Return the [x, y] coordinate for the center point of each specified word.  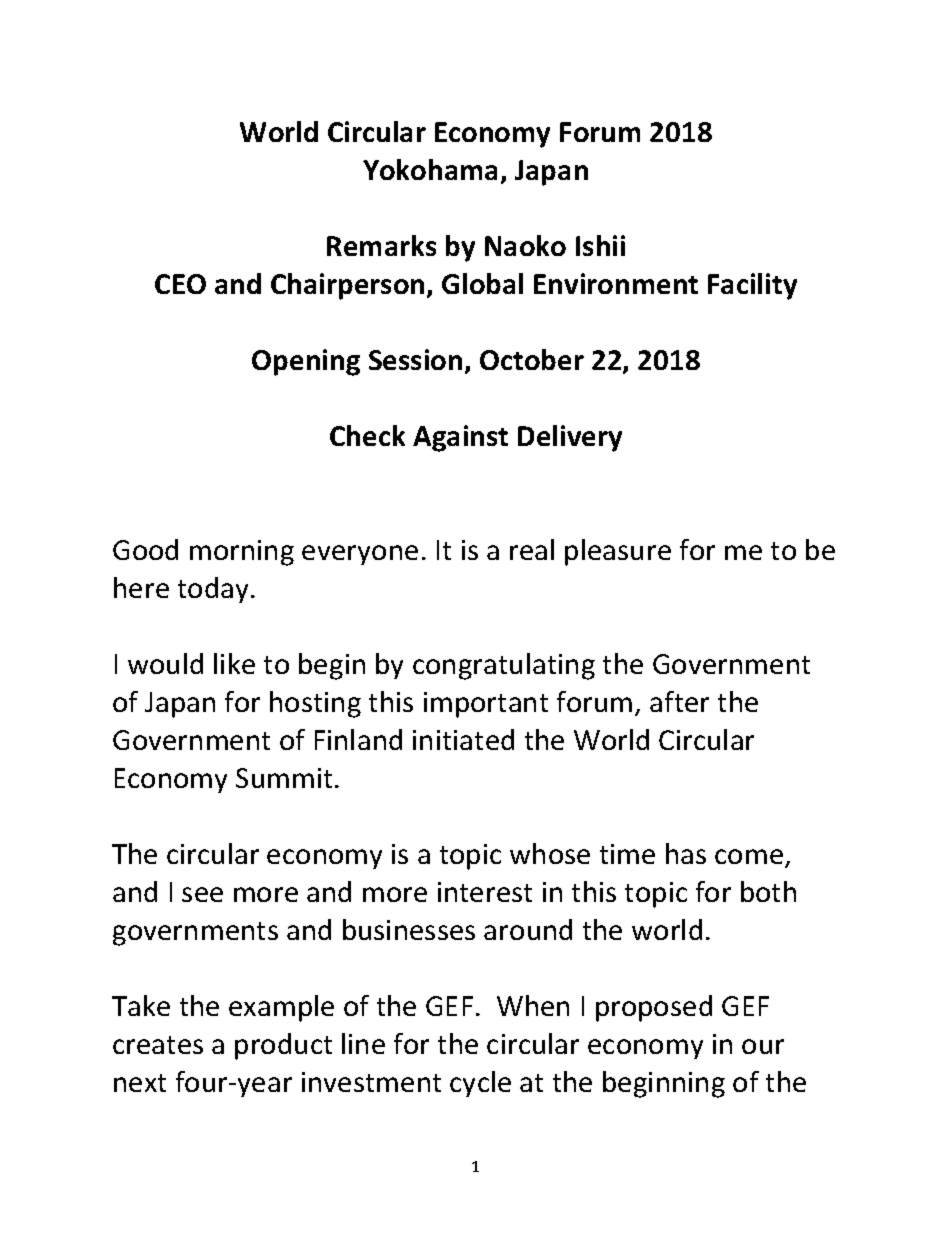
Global [482, 283]
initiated [463, 739]
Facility [752, 286]
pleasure [618, 552]
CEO [180, 284]
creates [158, 1045]
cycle [480, 1084]
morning [242, 553]
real [532, 549]
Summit [284, 778]
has [686, 853]
